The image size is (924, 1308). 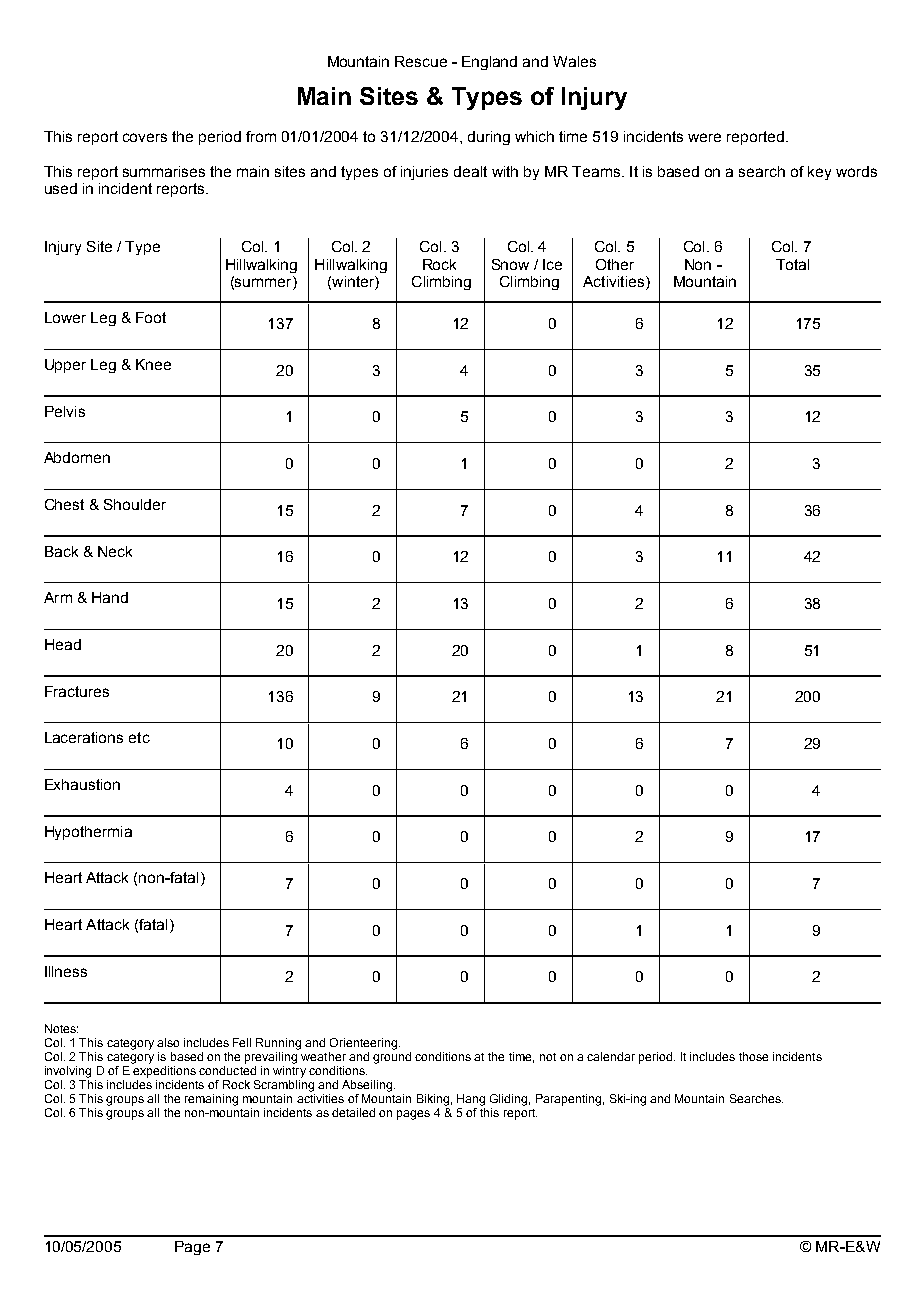 I want to click on Foot, so click(x=151, y=317).
